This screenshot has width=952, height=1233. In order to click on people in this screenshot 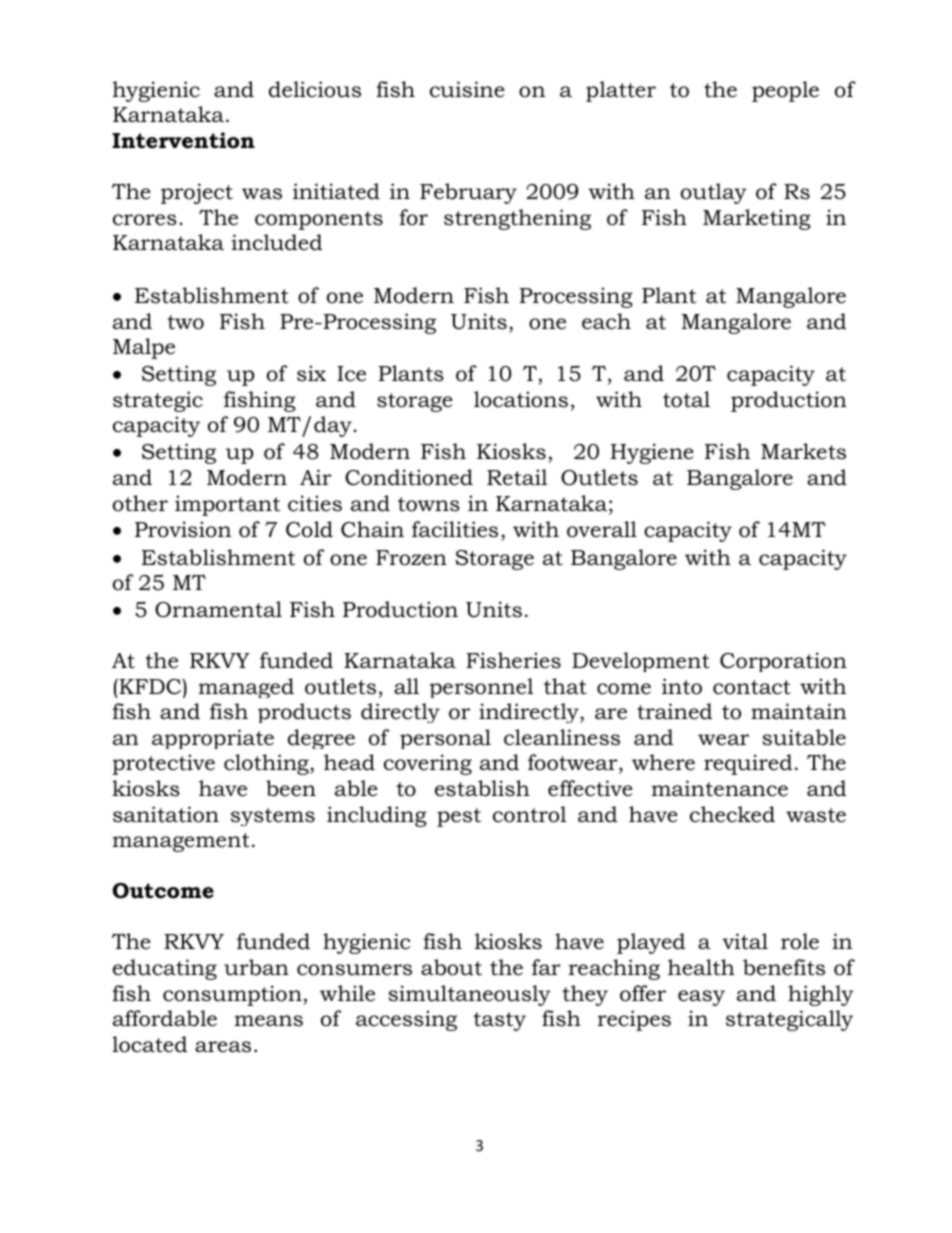, I will do `click(785, 91)`.
